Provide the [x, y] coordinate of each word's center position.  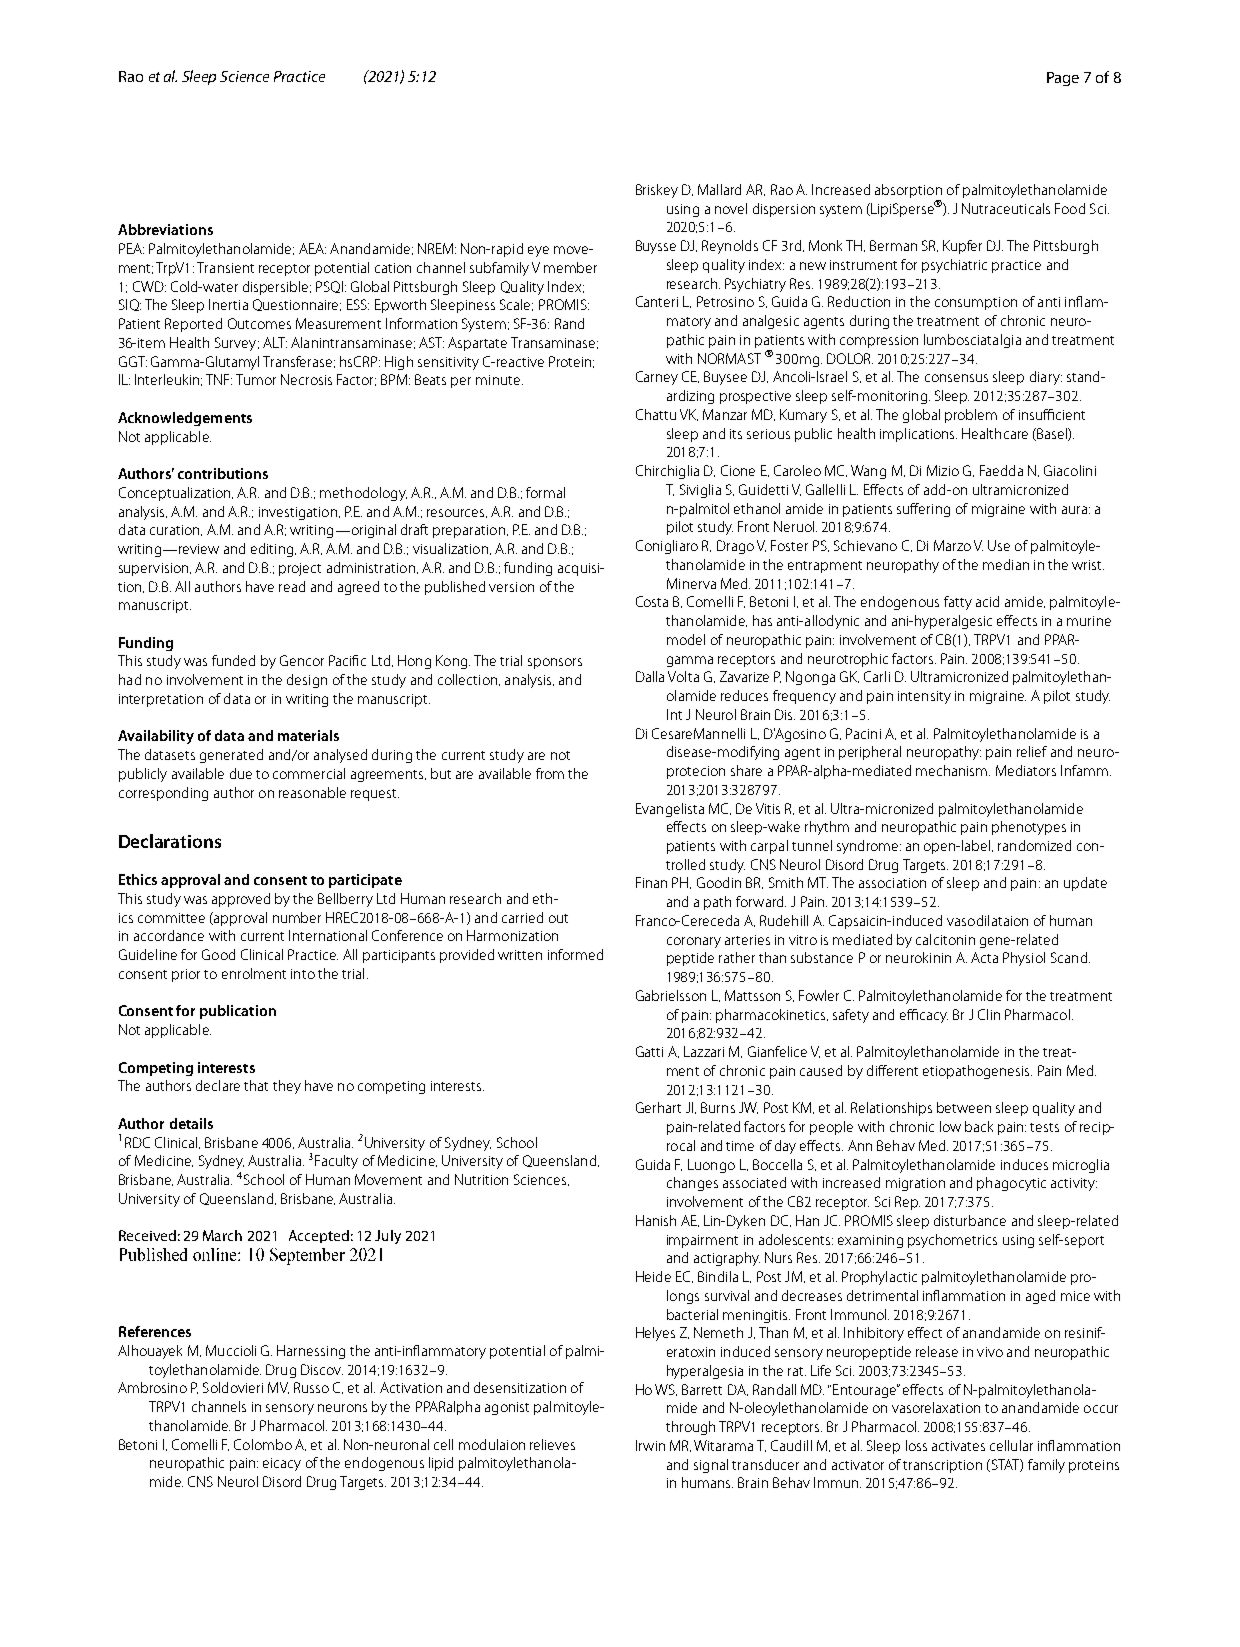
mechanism [953, 770]
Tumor [256, 379]
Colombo [263, 1444]
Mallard [719, 189]
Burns [718, 1107]
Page [1063, 79]
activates [958, 1446]
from [550, 773]
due [241, 773]
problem [971, 416]
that [256, 1085]
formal [545, 492]
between [964, 1107]
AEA [312, 248]
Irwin [650, 1445]
